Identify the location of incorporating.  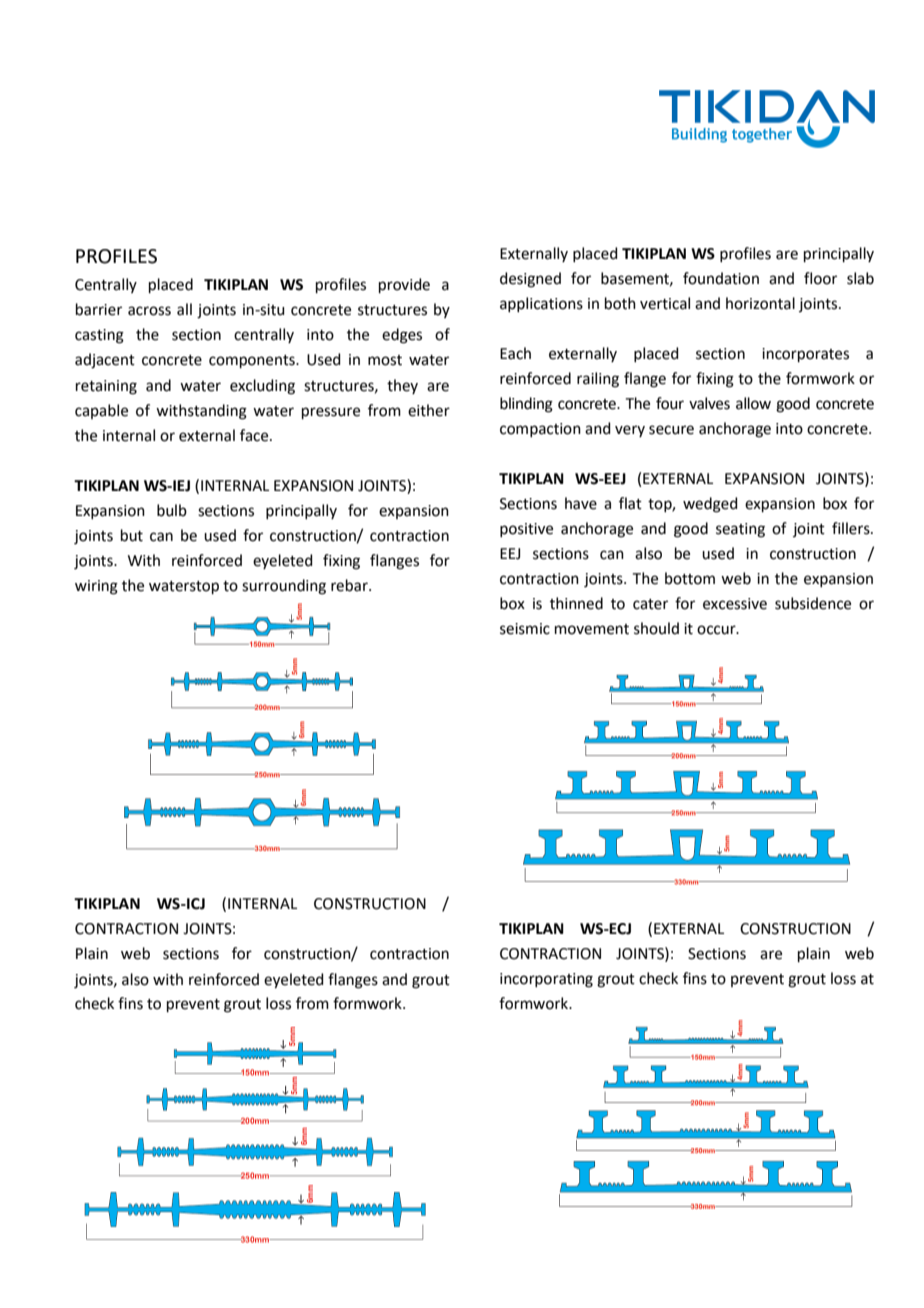
(546, 980).
